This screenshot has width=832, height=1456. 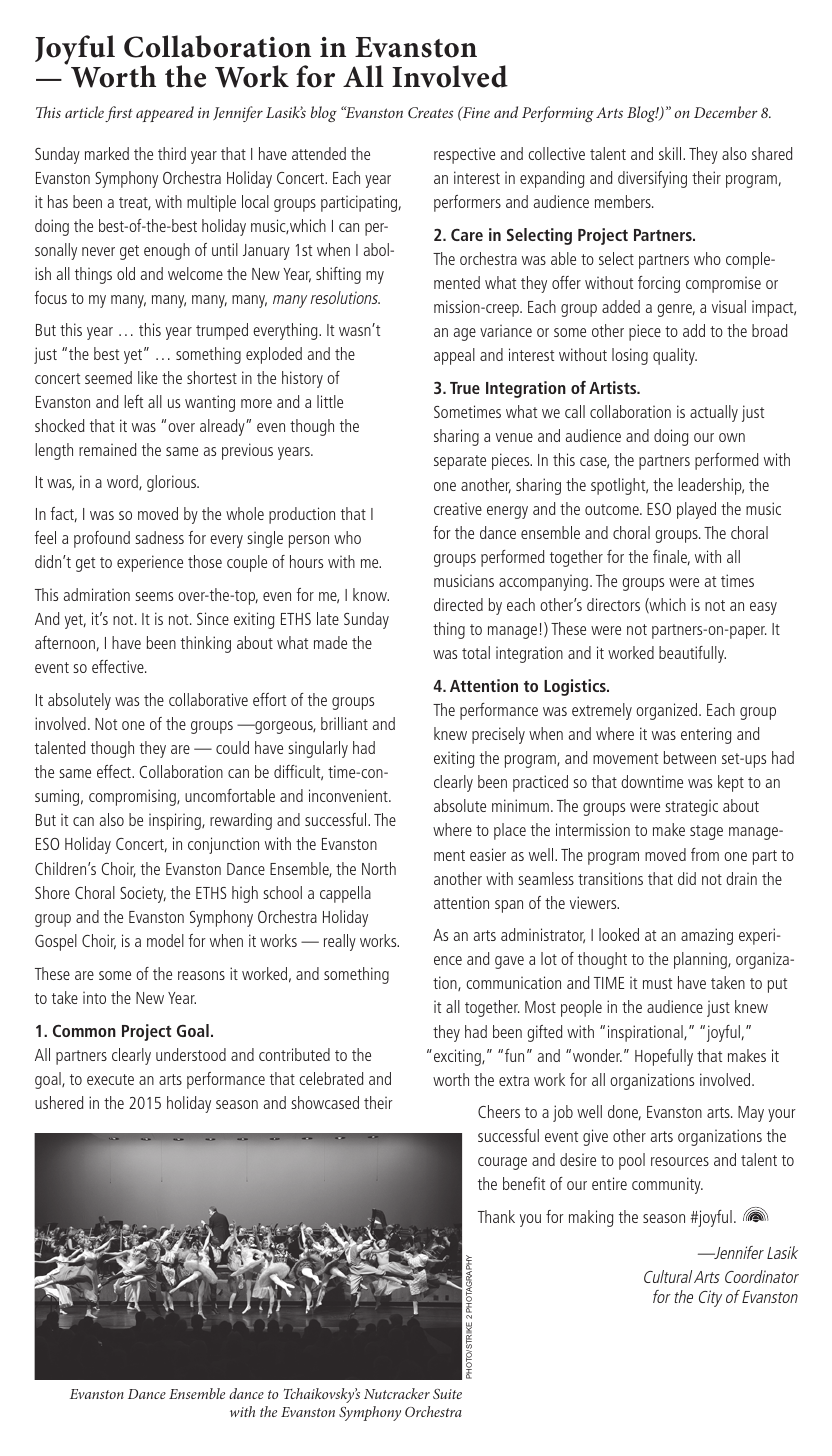 I want to click on brilliant, so click(x=344, y=723).
